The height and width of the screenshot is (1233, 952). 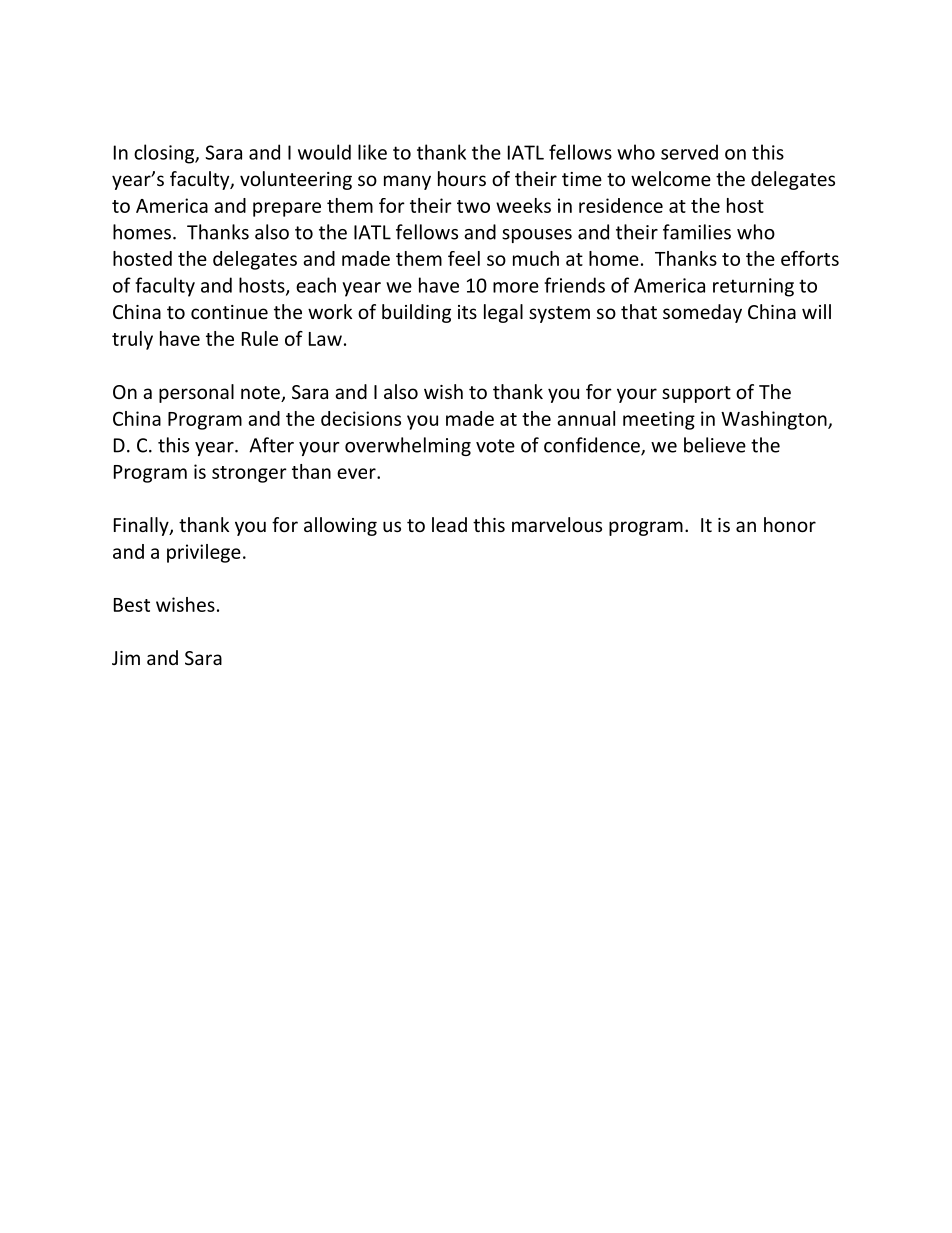 What do you see at coordinates (196, 393) in the screenshot?
I see `personal` at bounding box center [196, 393].
